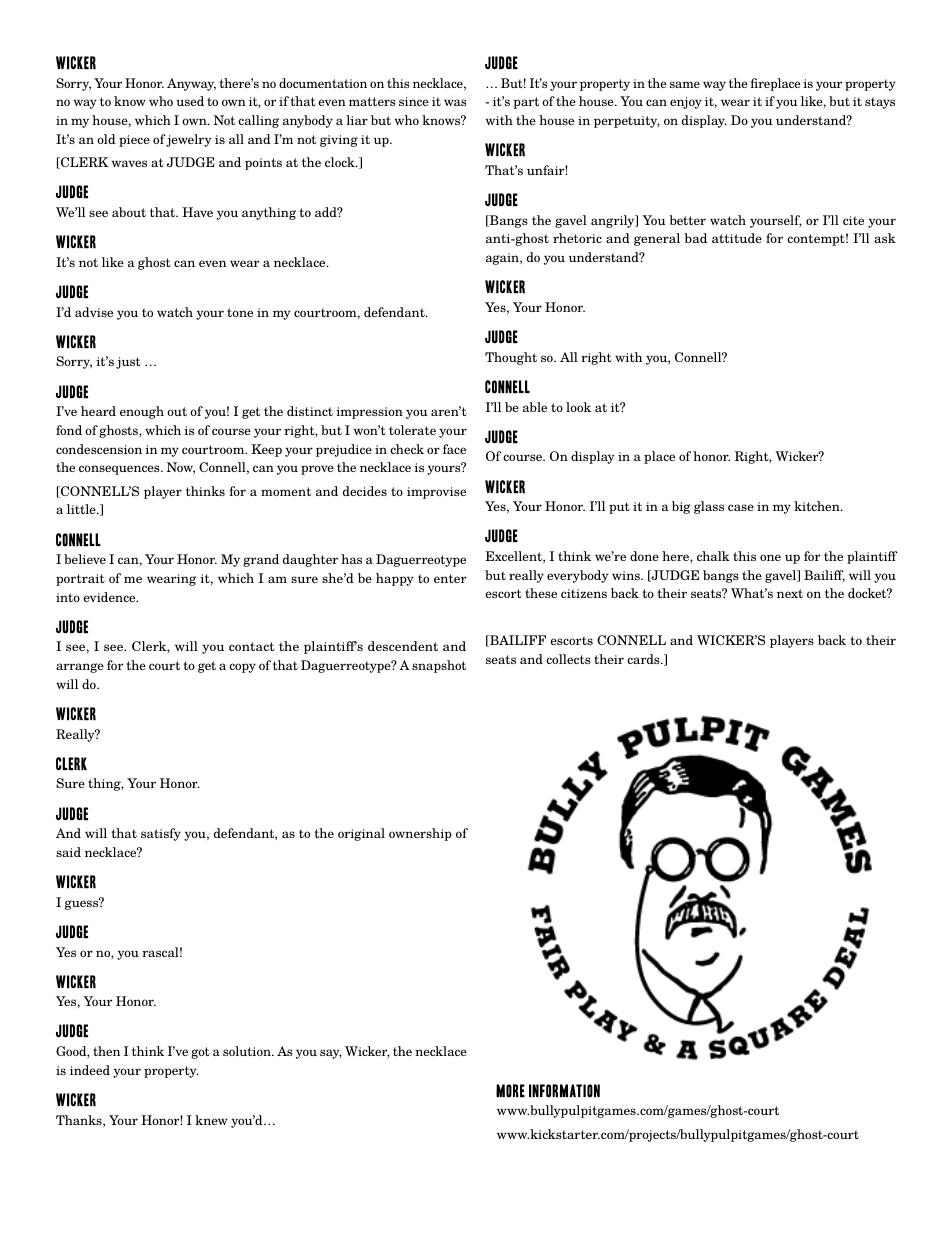 The image size is (952, 1233). Describe the element at coordinates (511, 358) in the screenshot. I see `Thought` at that location.
